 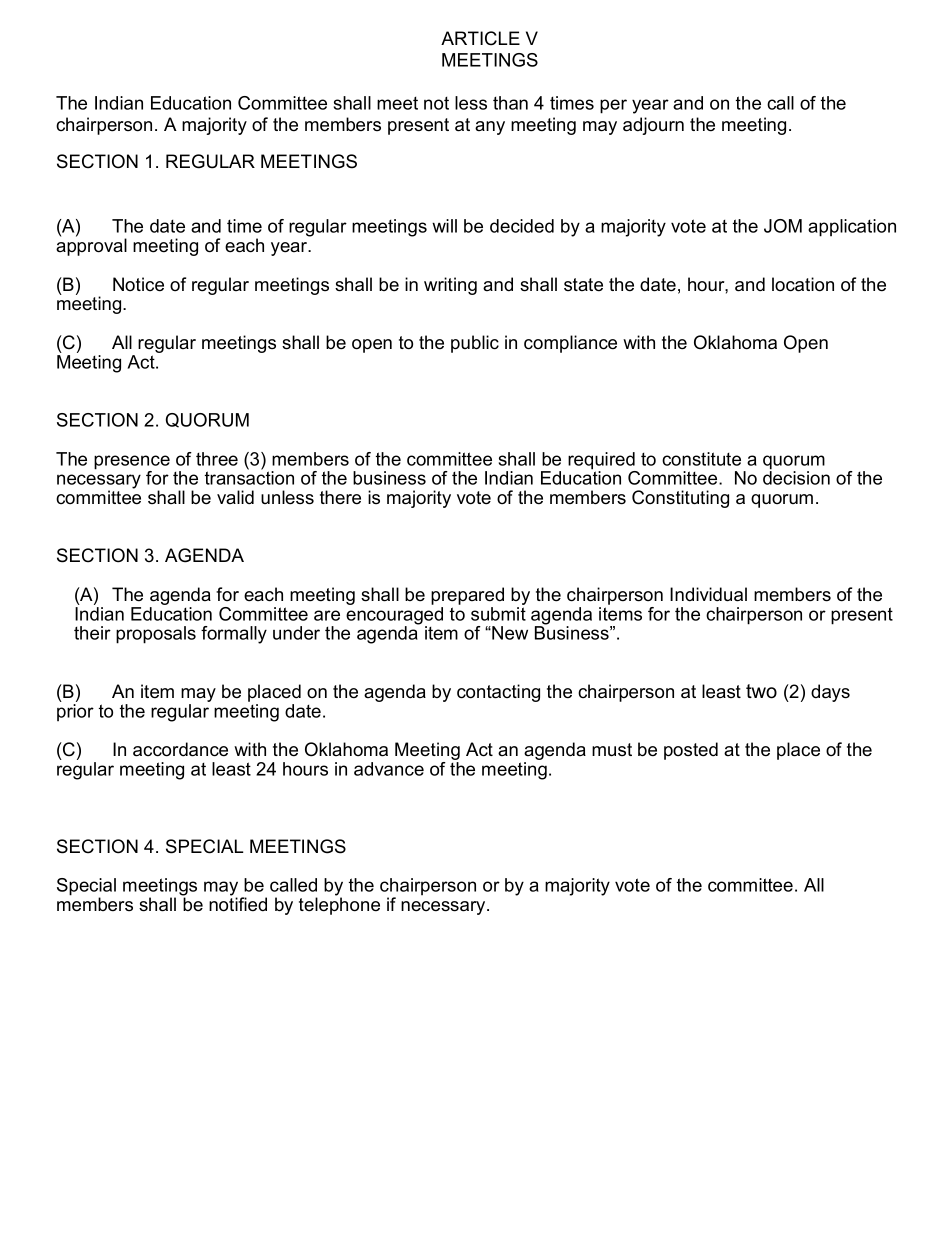 What do you see at coordinates (235, 497) in the screenshot?
I see `valid` at bounding box center [235, 497].
